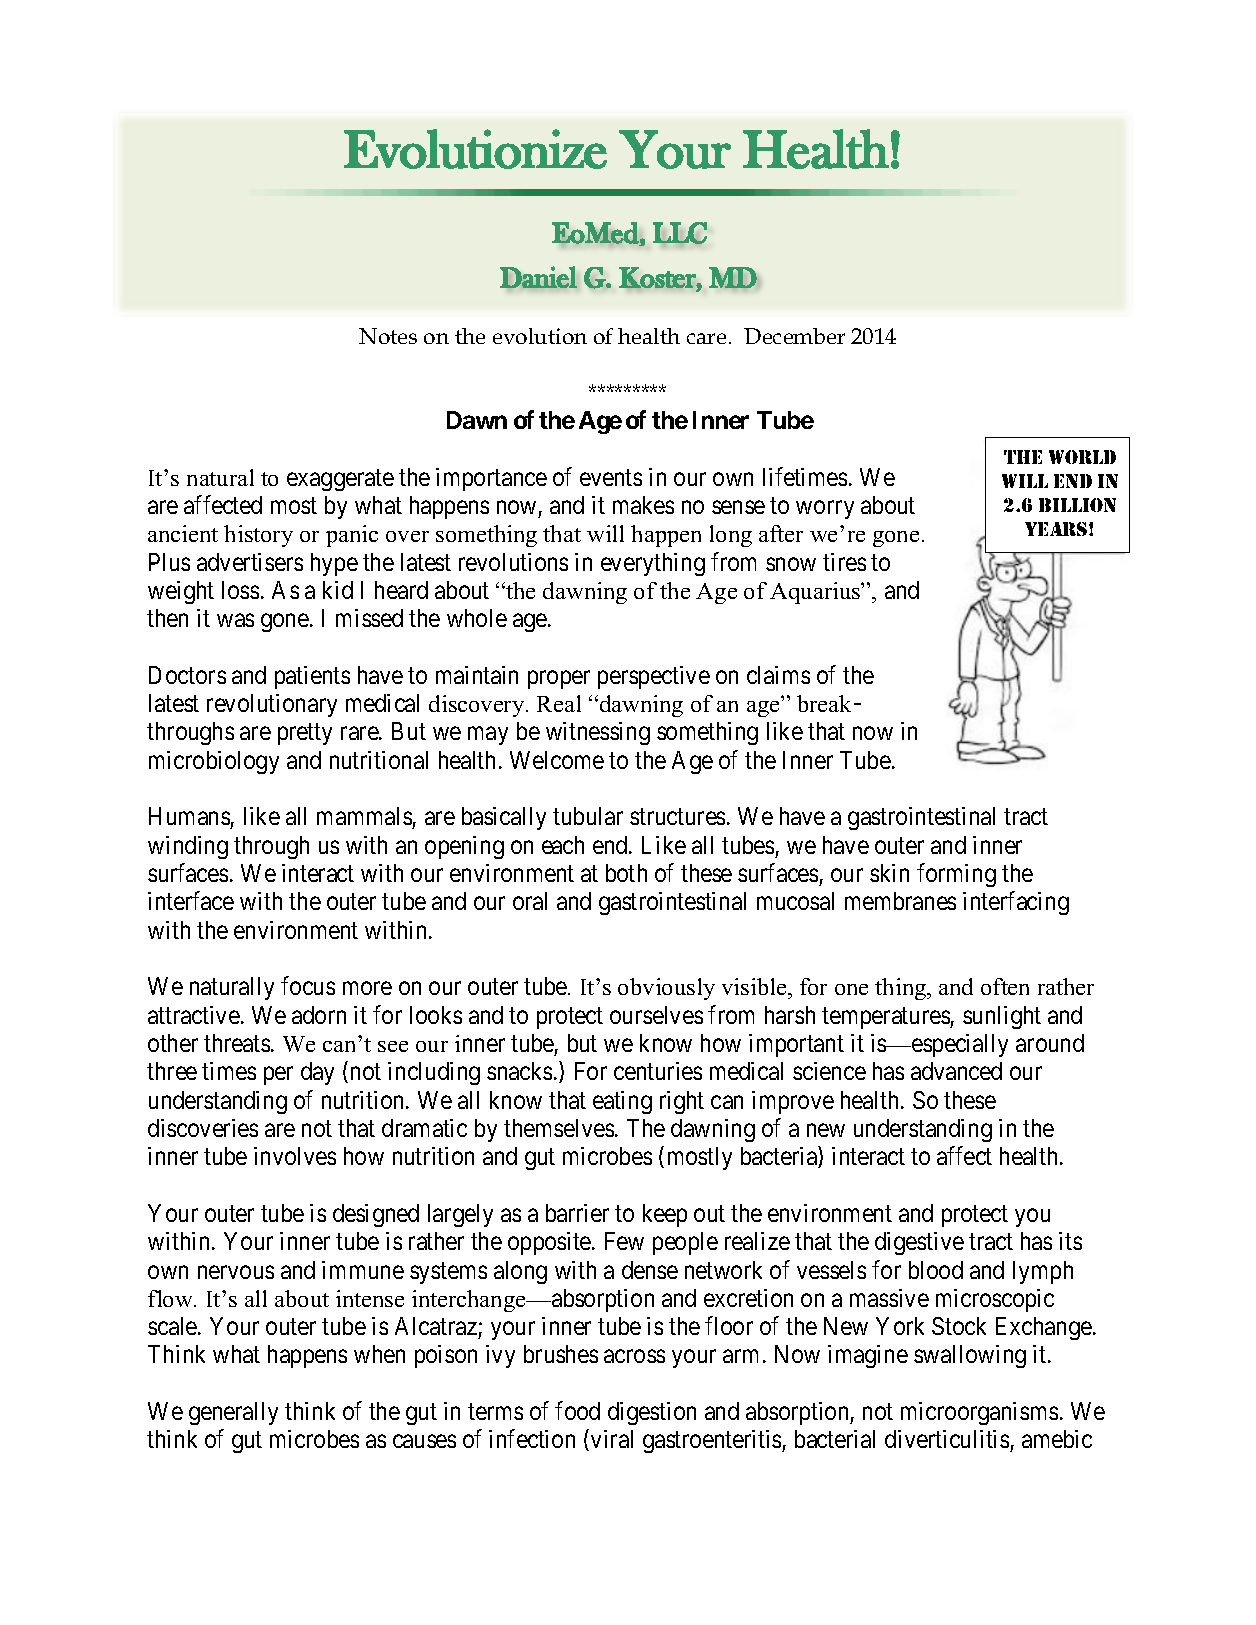  What do you see at coordinates (188, 847) in the image?
I see `winding` at bounding box center [188, 847].
